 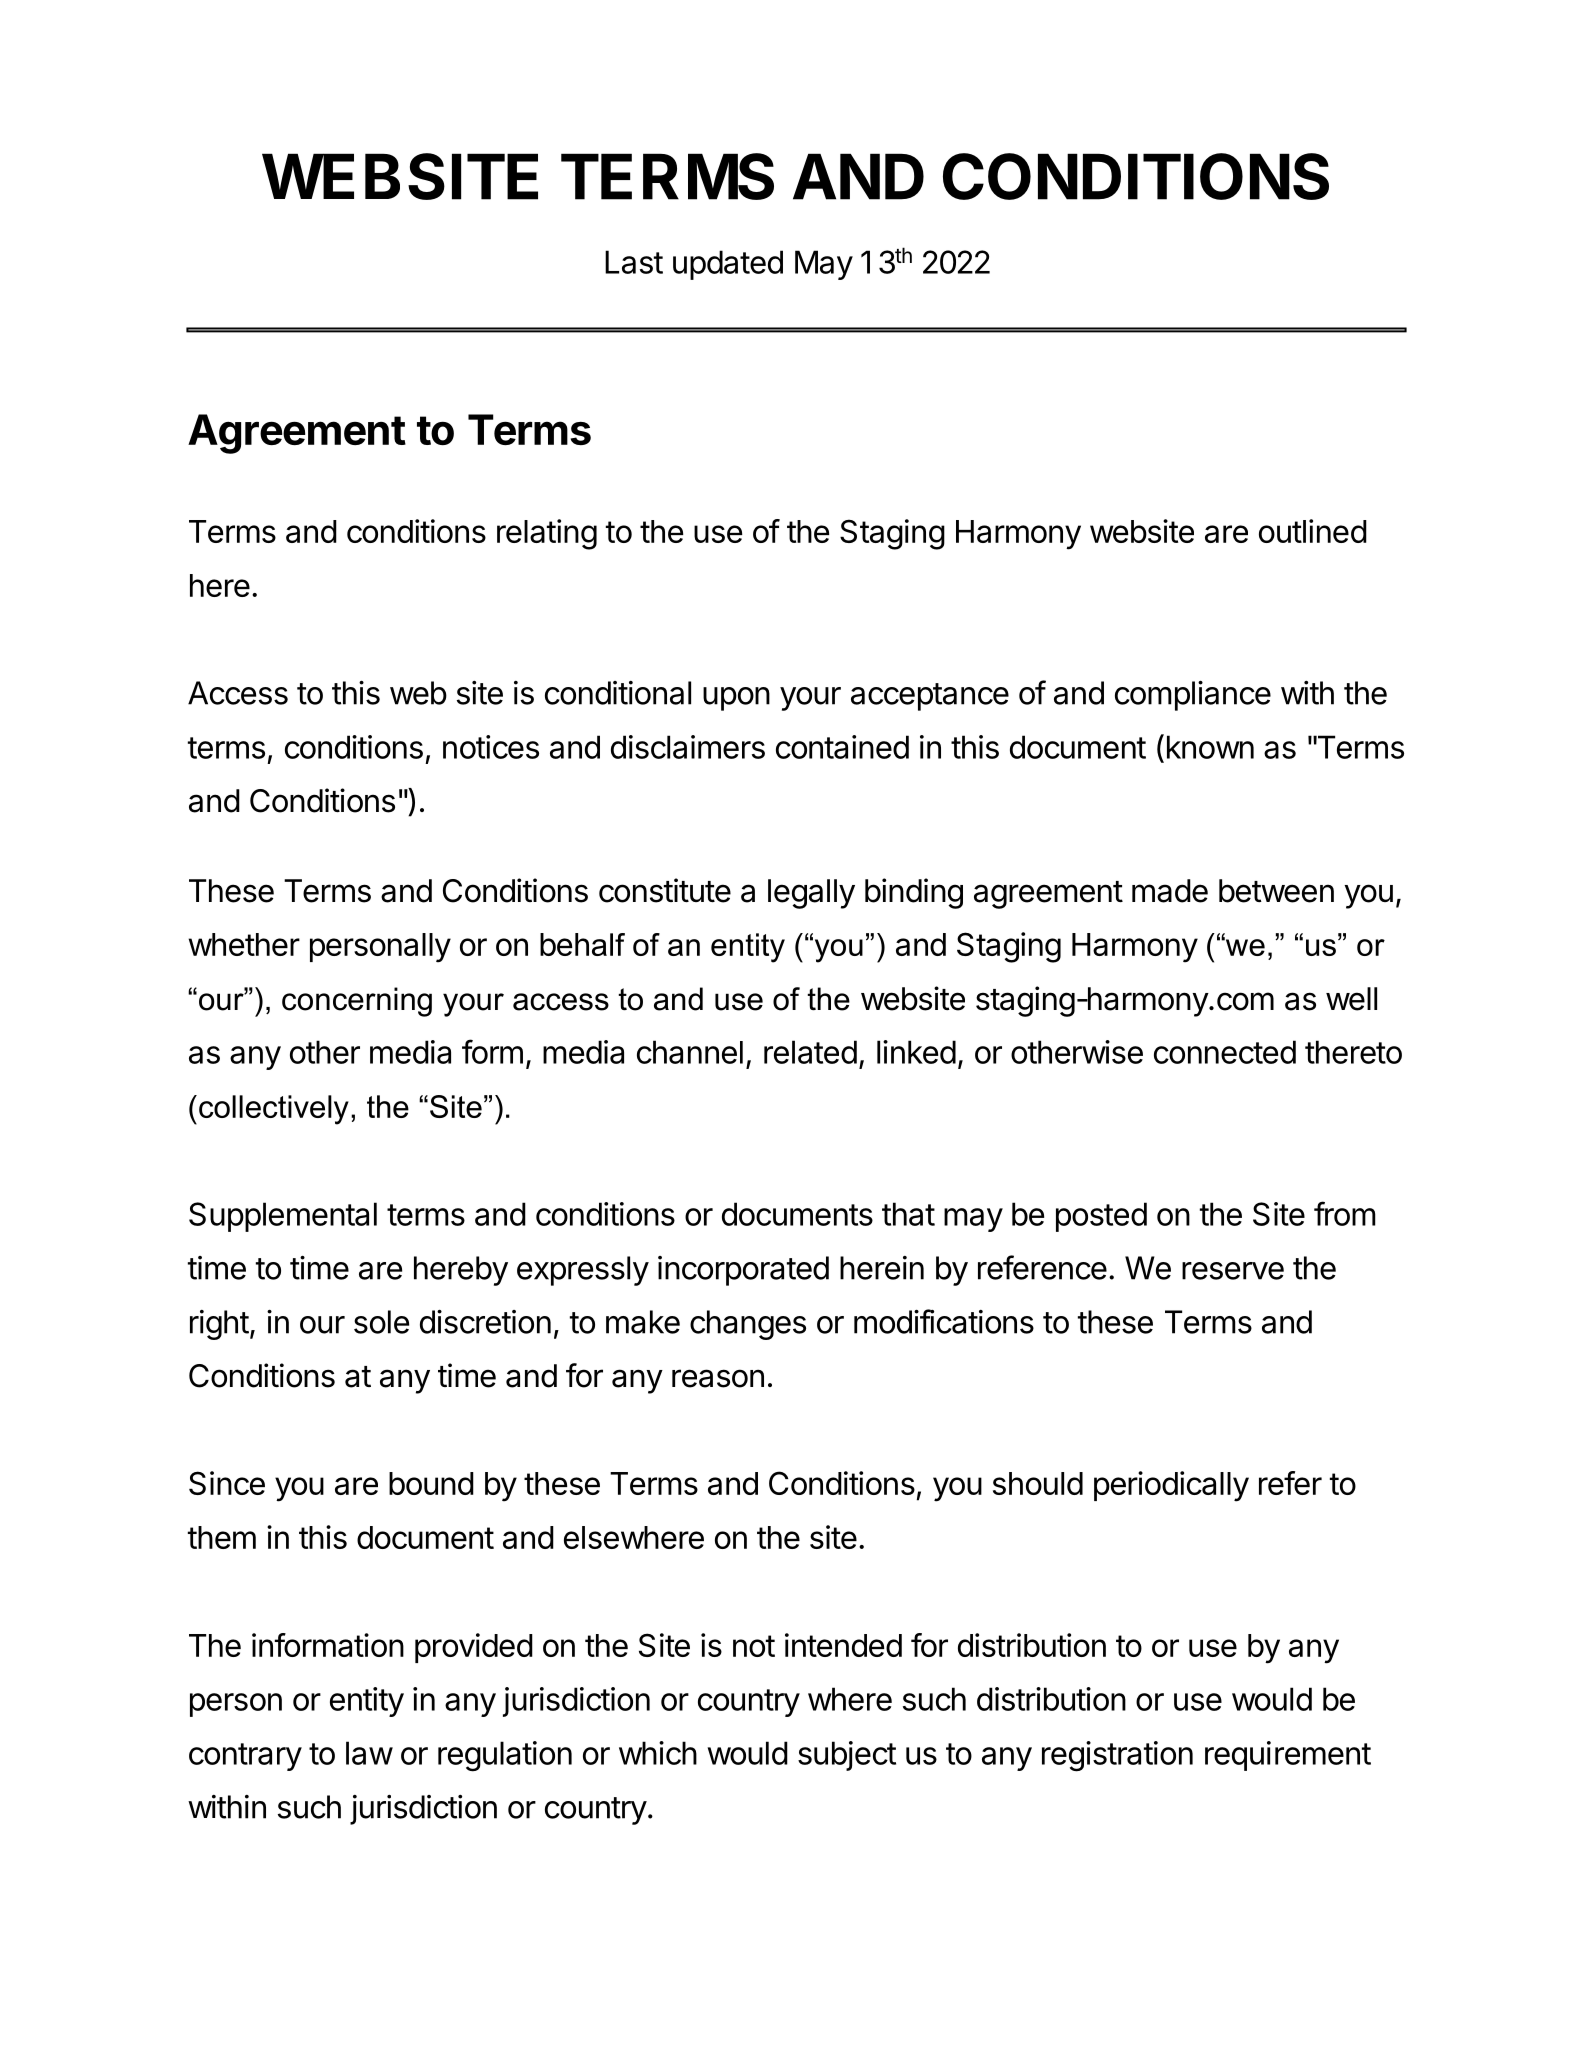 I want to click on updated, so click(x=728, y=265).
